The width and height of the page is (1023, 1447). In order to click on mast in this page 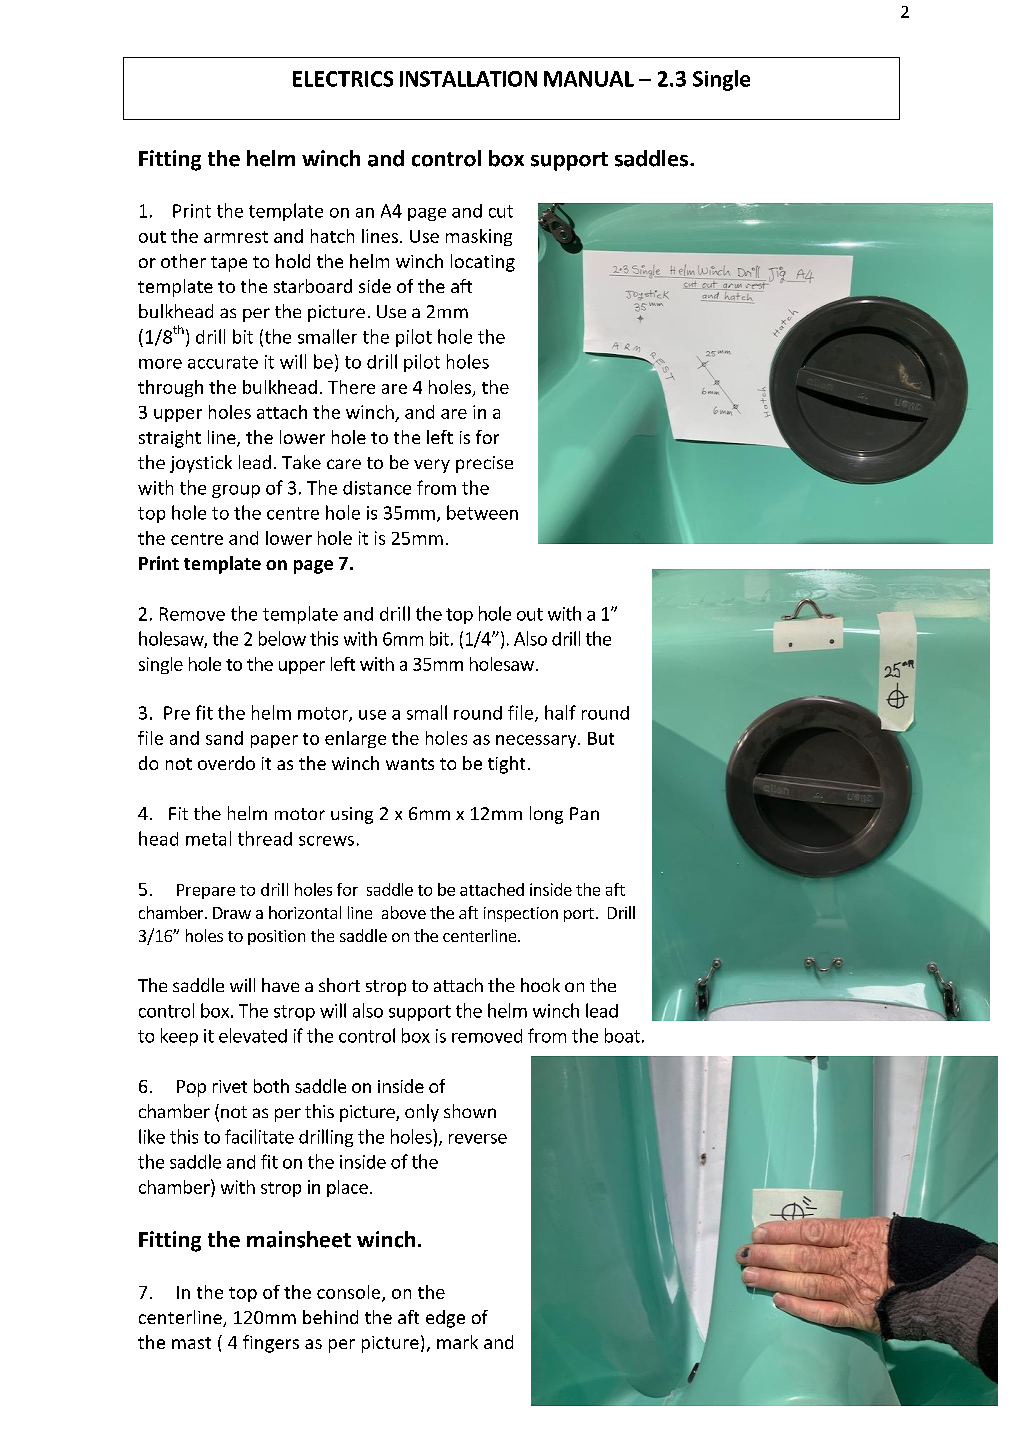, I will do `click(191, 1343)`.
